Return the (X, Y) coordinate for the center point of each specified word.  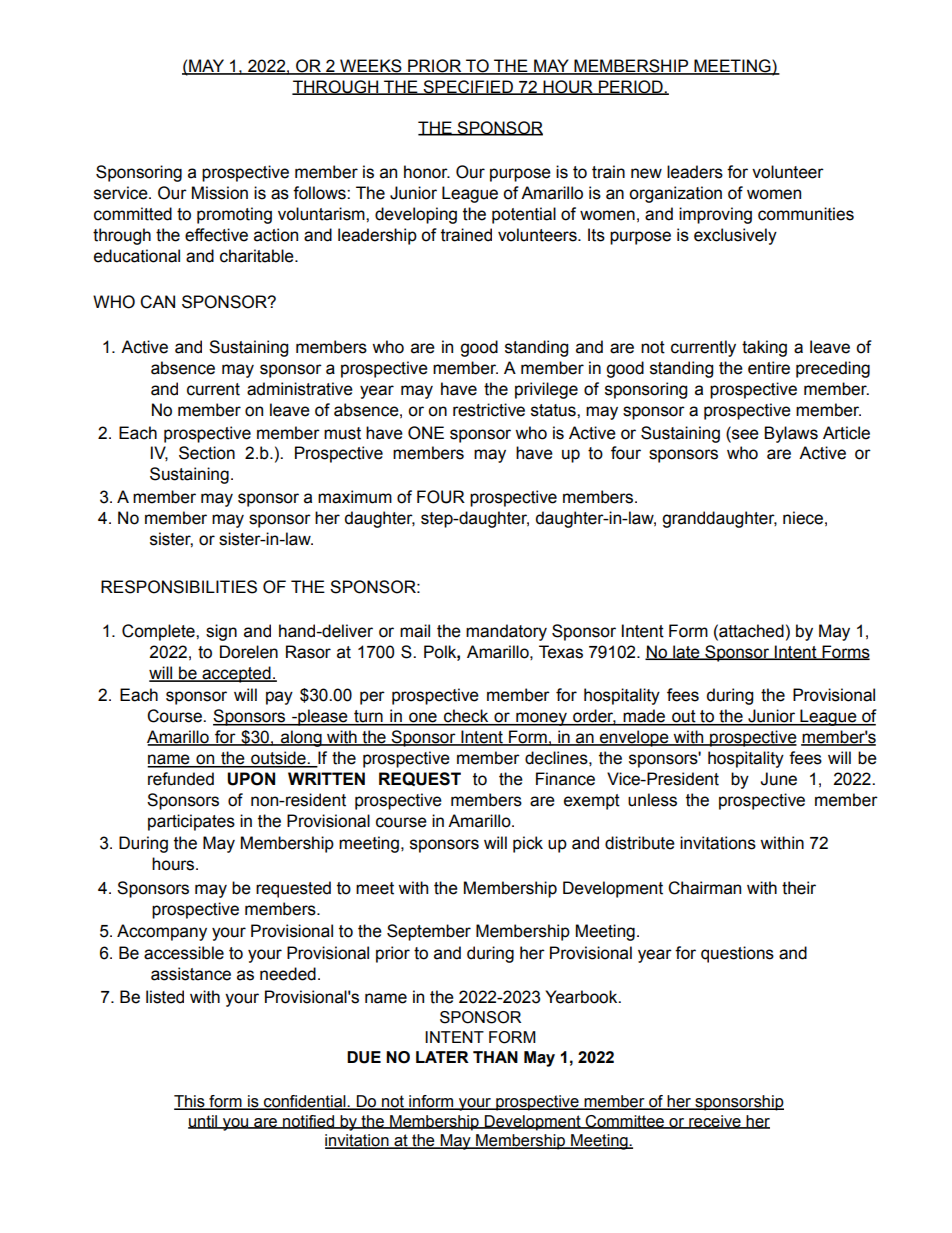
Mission (220, 193)
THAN (495, 1057)
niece (803, 518)
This (190, 1102)
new (646, 173)
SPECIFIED (468, 87)
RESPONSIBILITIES (179, 587)
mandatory (506, 632)
